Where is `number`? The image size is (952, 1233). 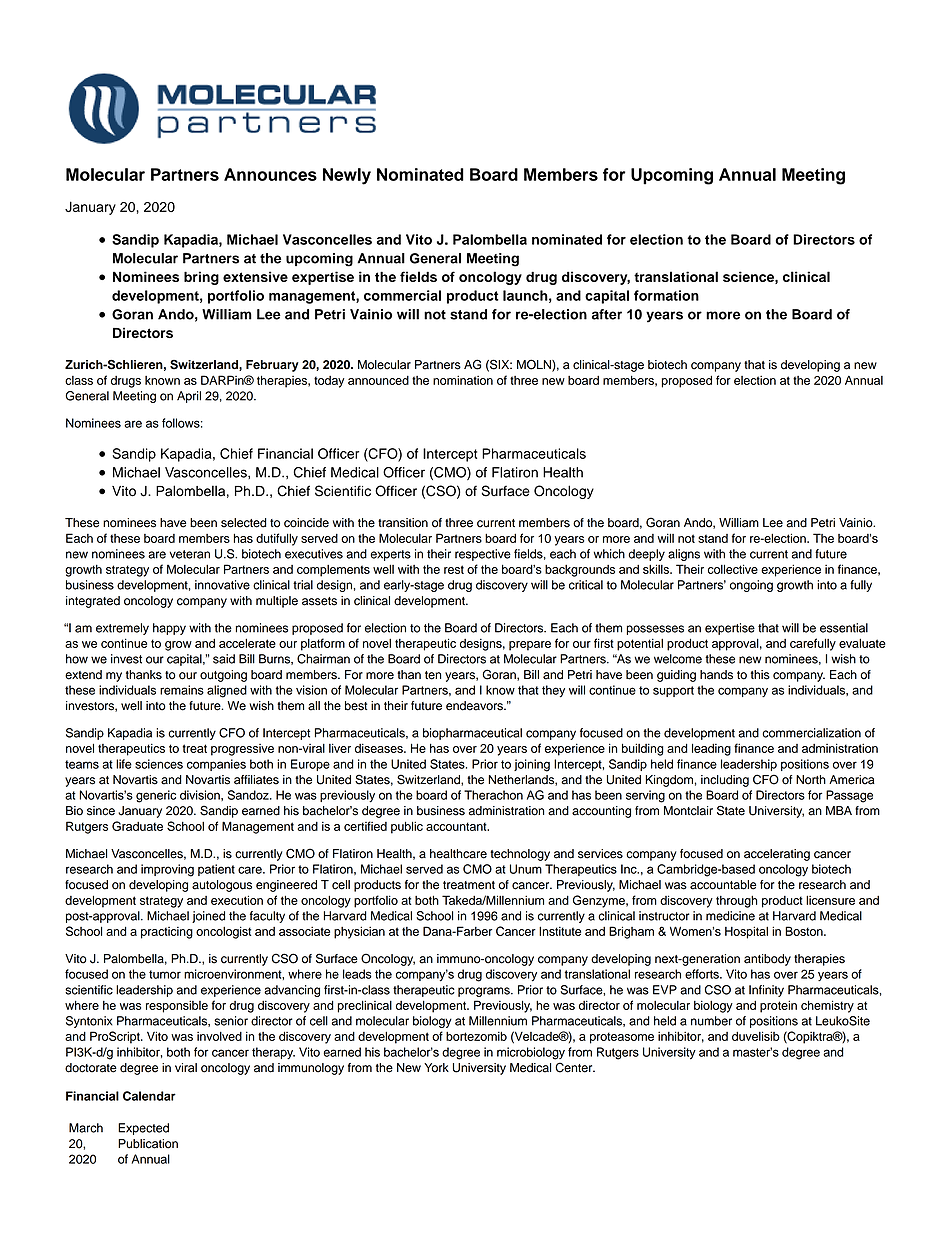
number is located at coordinates (711, 1021).
